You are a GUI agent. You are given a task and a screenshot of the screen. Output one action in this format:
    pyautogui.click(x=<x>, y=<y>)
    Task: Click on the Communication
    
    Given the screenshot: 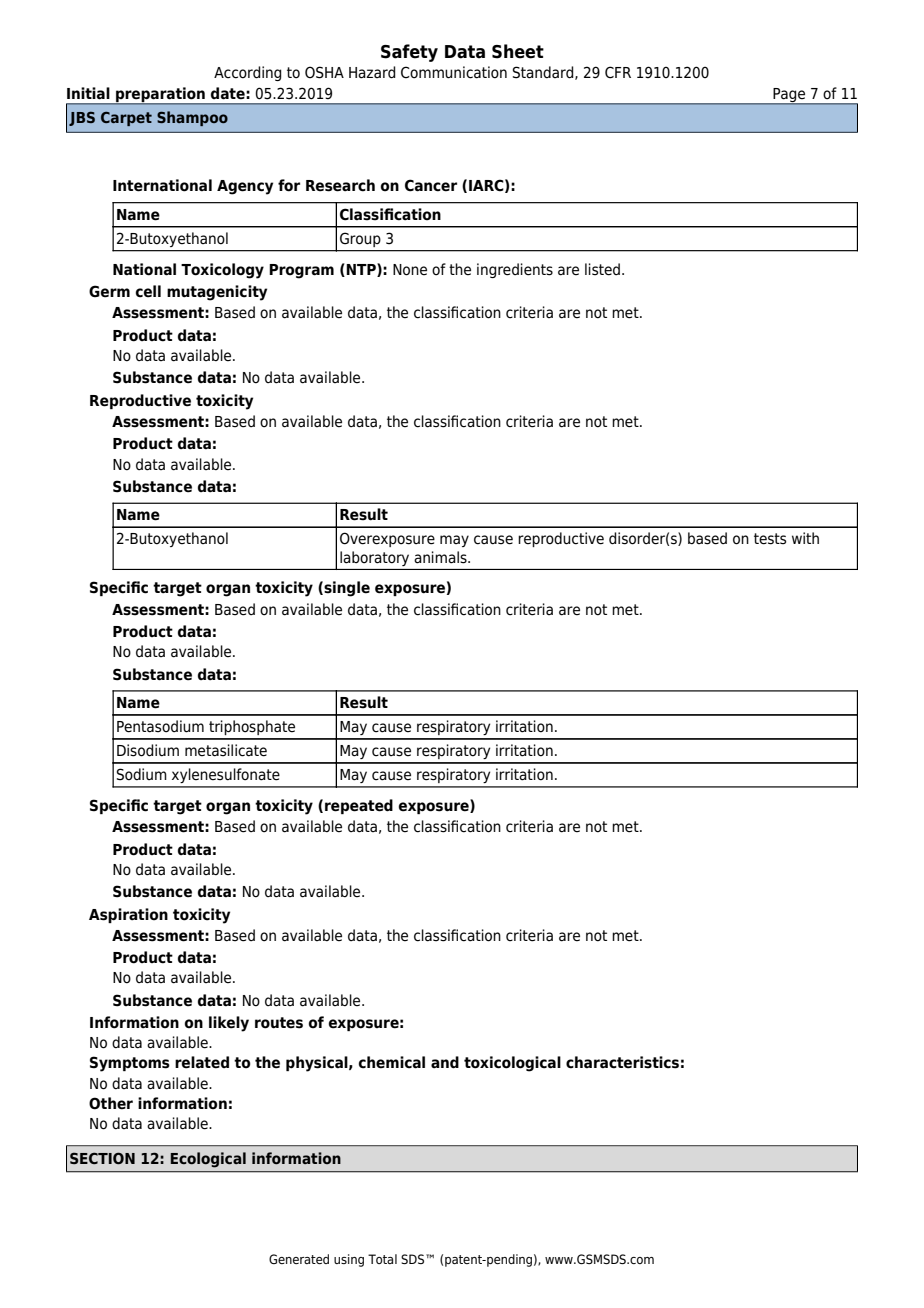 What is the action you would take?
    pyautogui.click(x=454, y=72)
